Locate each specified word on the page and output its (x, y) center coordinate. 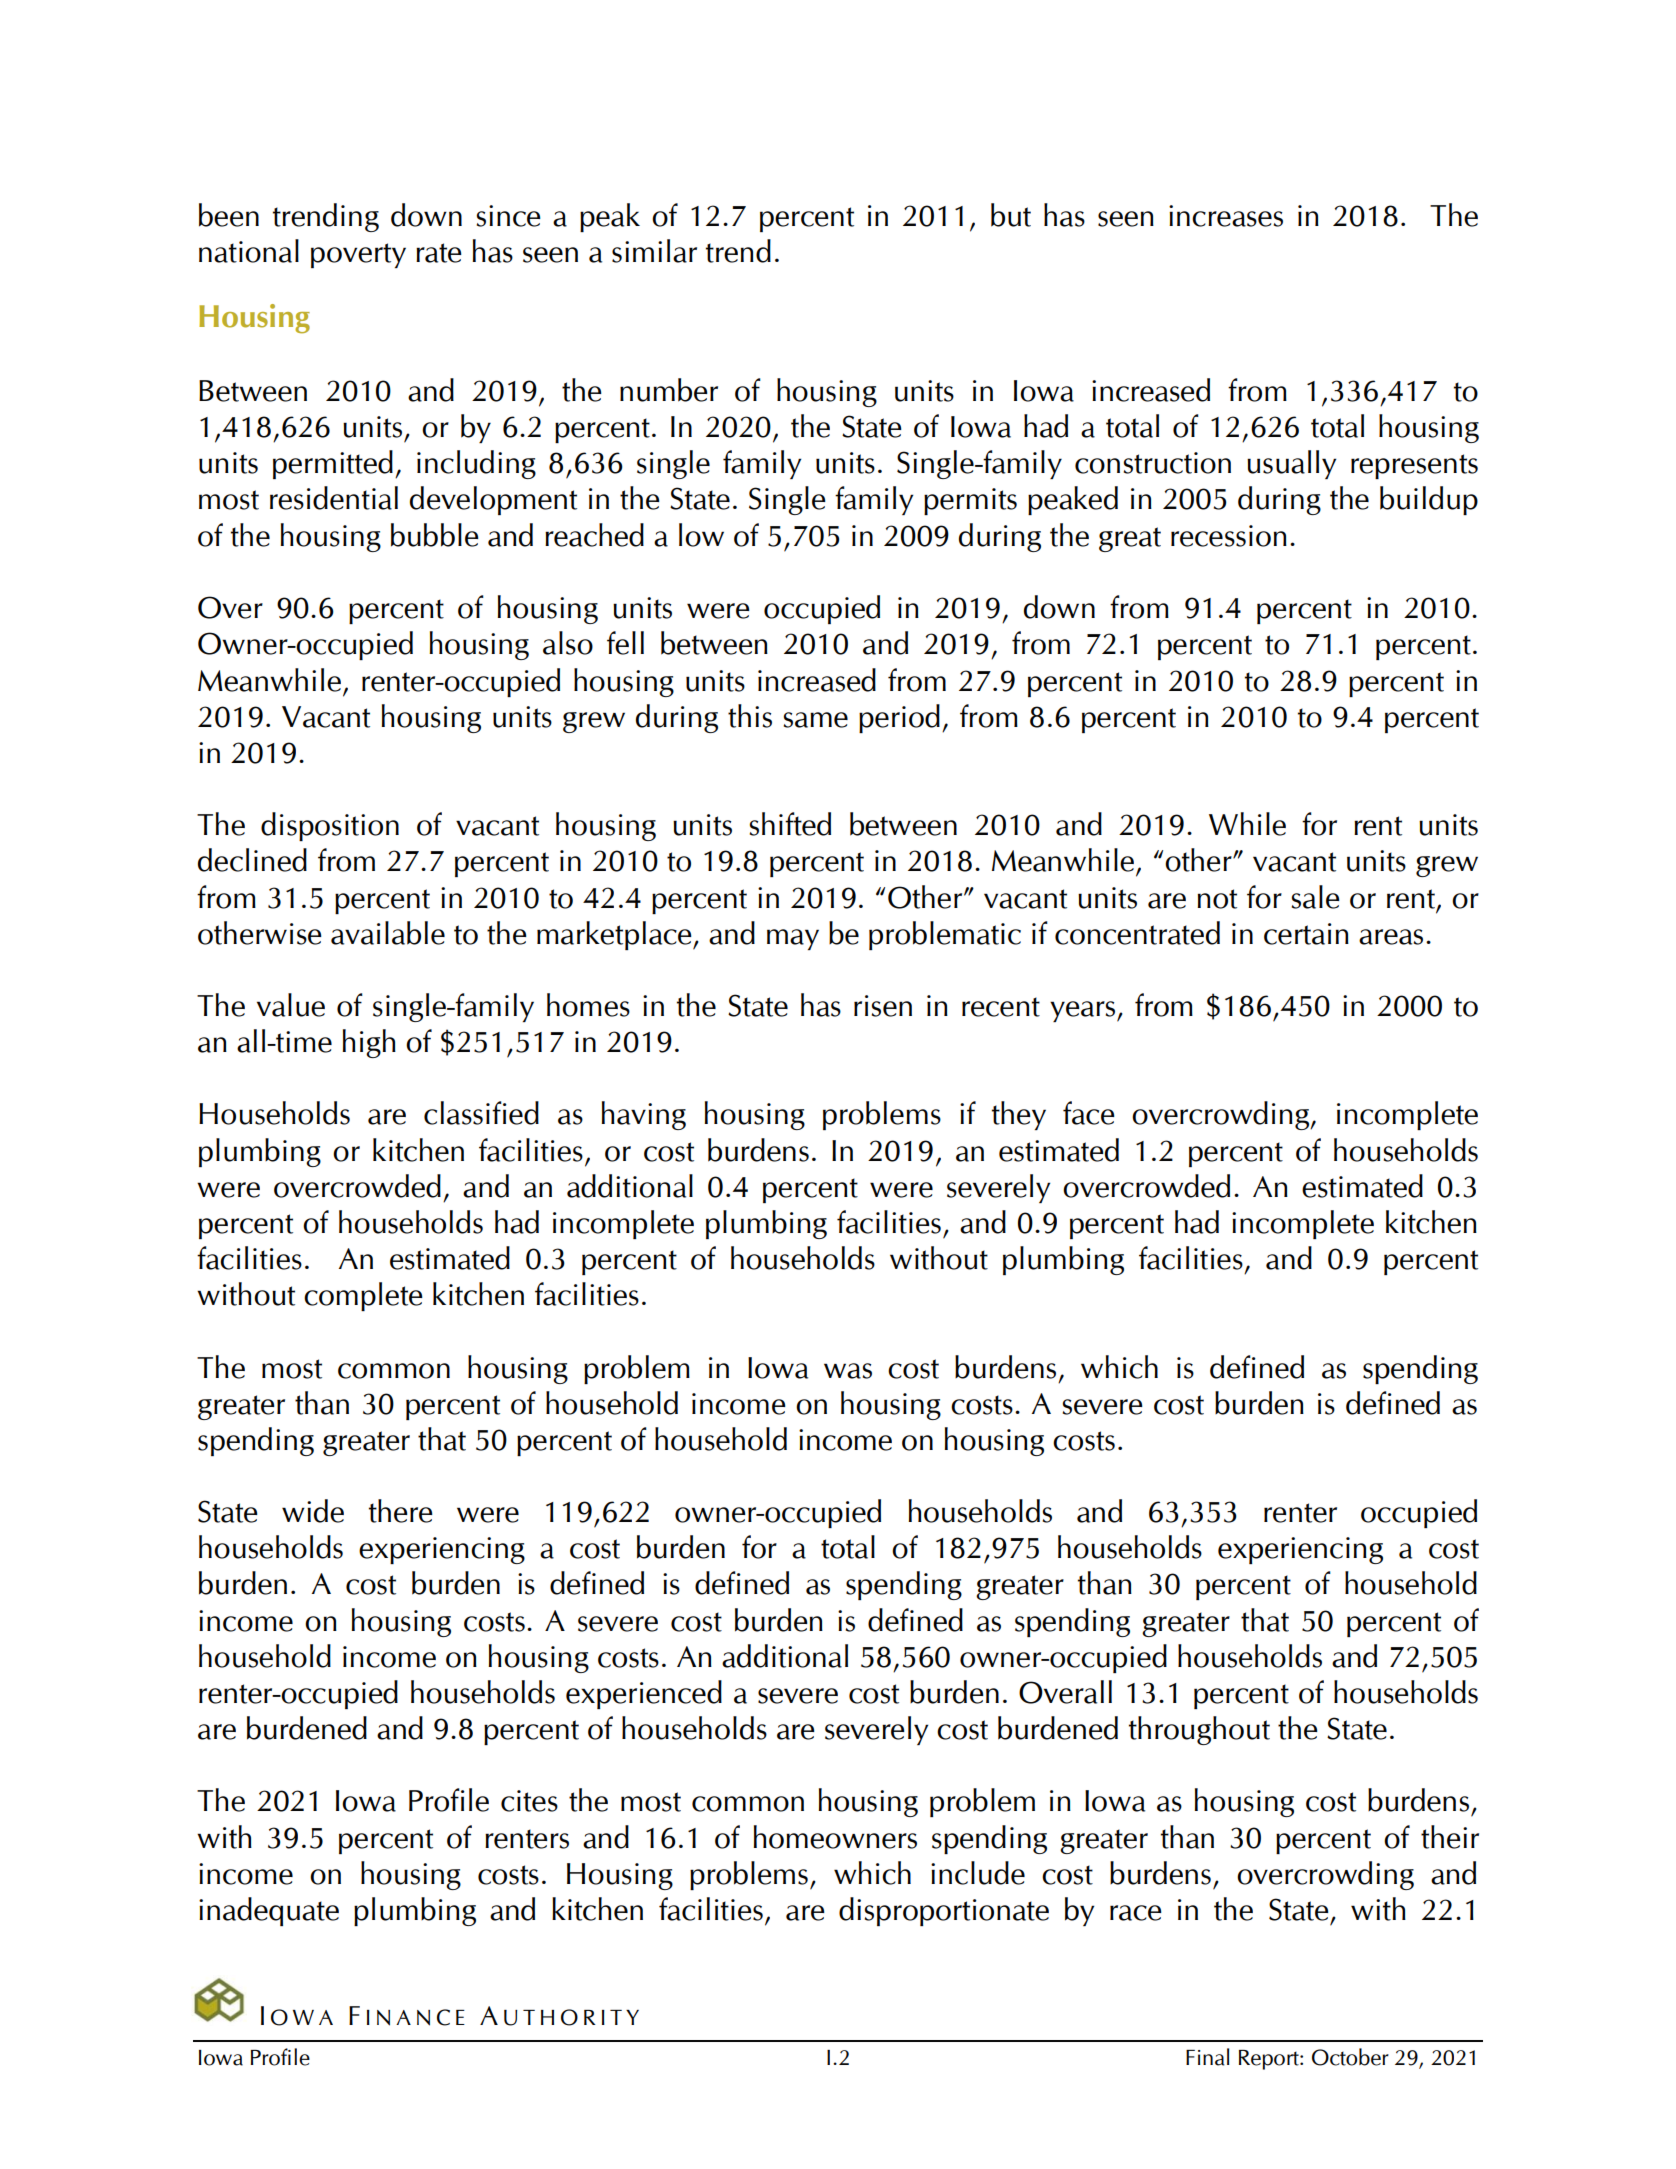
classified (481, 1113)
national (249, 251)
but (1011, 215)
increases (1226, 216)
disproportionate (944, 1911)
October (1350, 2057)
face (1089, 1113)
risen (883, 1006)
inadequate (269, 1911)
